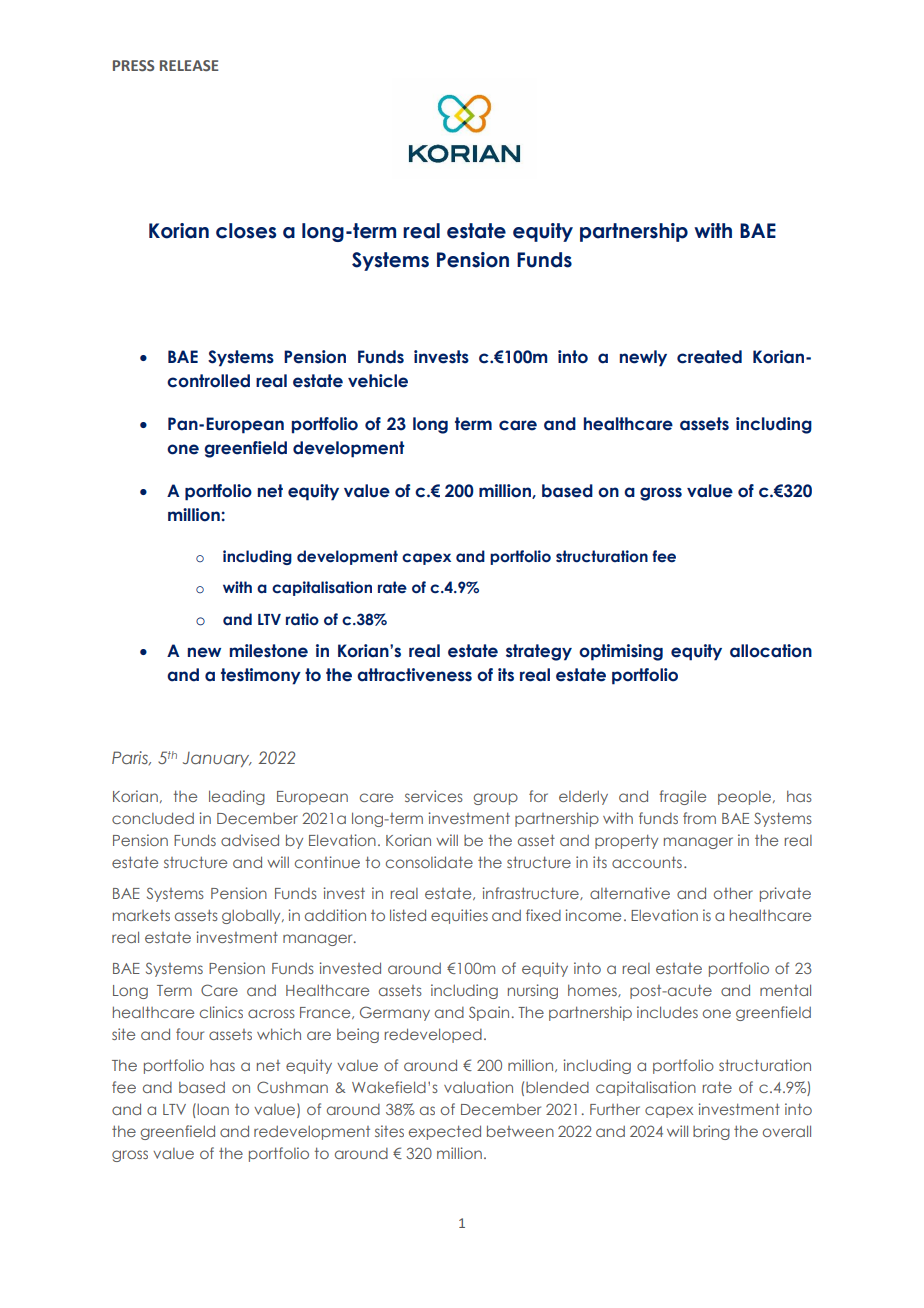  What do you see at coordinates (268, 651) in the screenshot?
I see `milestone` at bounding box center [268, 651].
